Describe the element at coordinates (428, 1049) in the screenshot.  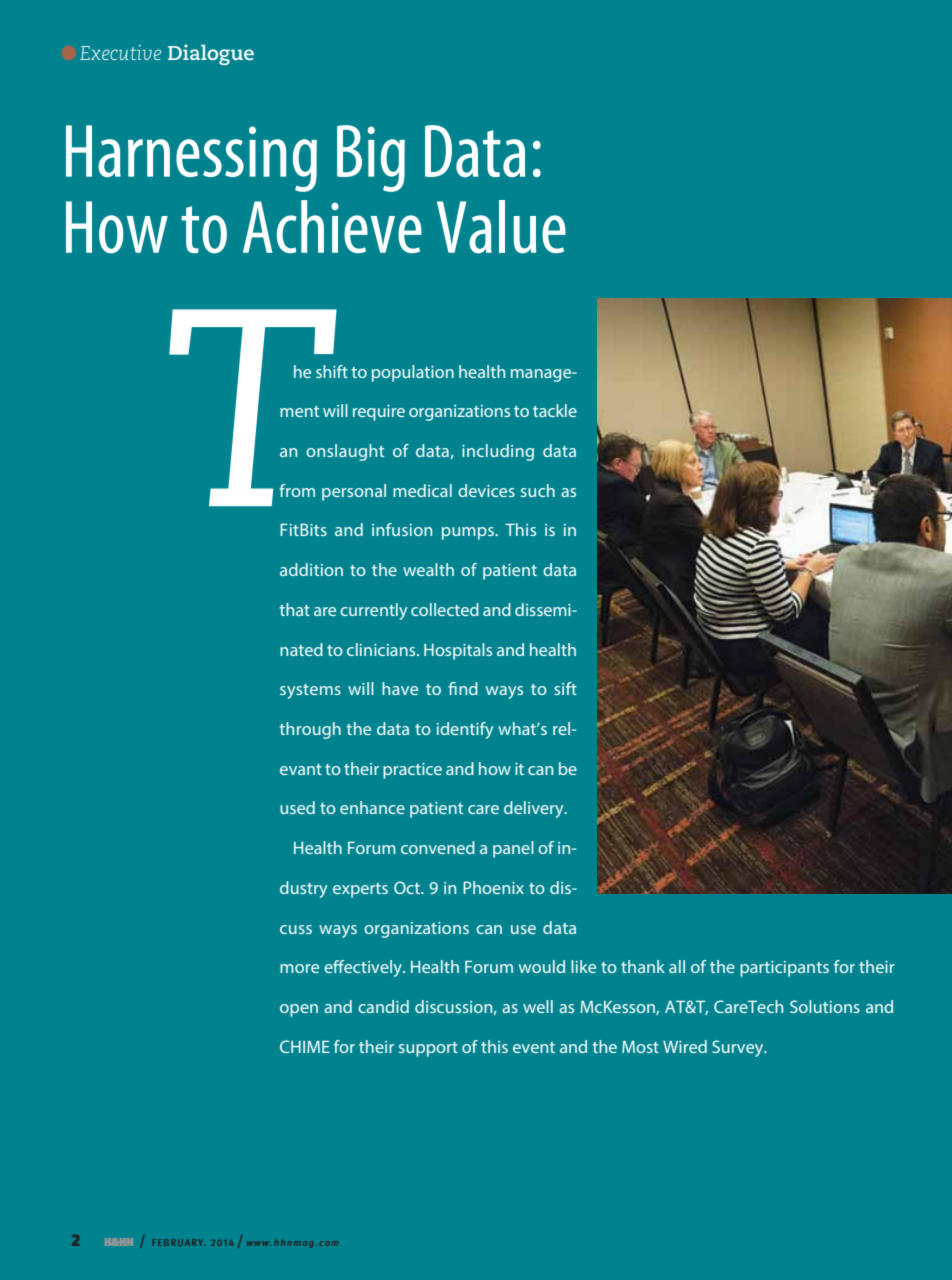
I see `support` at that location.
